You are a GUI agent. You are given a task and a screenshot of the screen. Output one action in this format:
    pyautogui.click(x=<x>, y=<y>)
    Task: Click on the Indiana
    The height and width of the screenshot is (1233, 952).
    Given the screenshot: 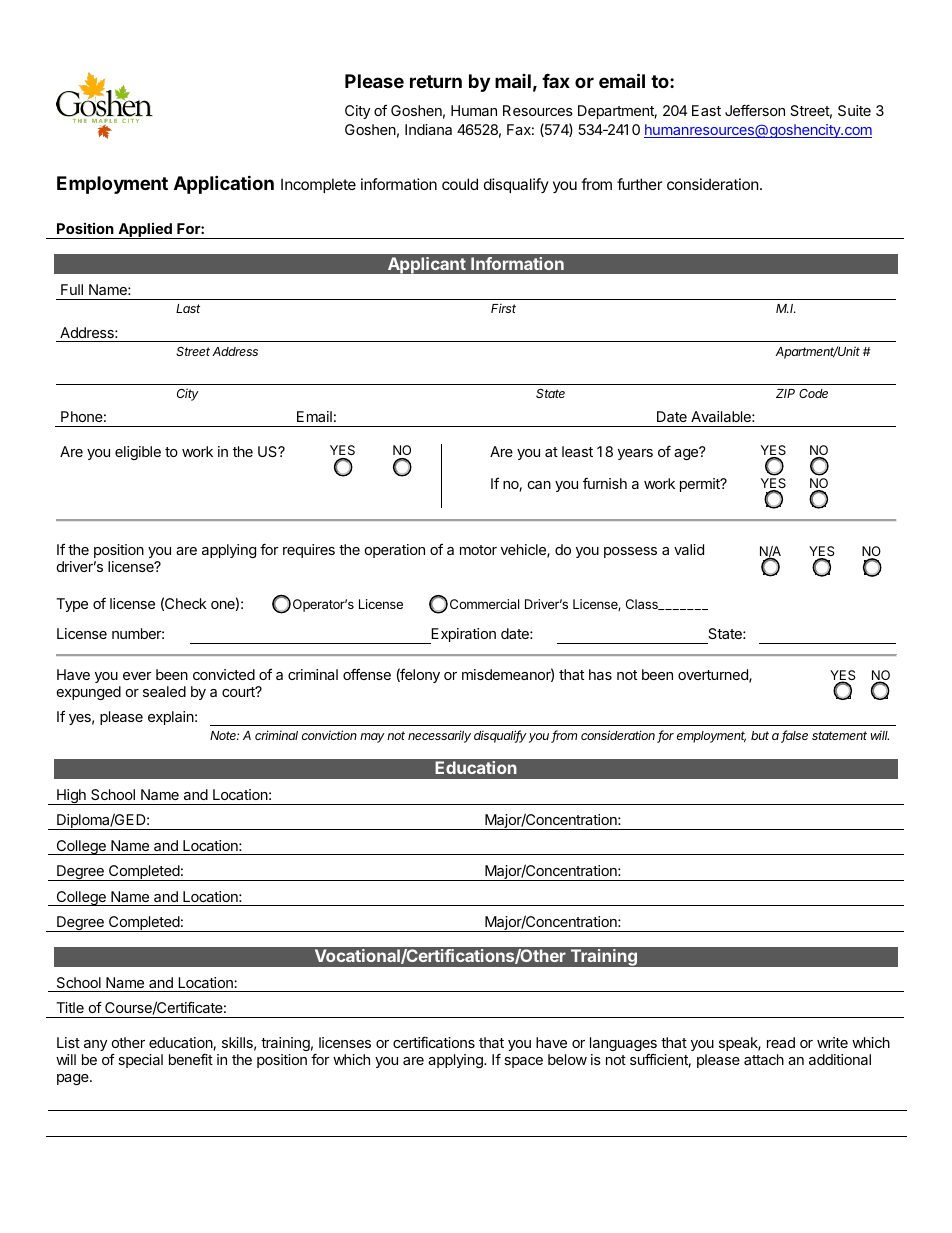 What is the action you would take?
    pyautogui.click(x=428, y=129)
